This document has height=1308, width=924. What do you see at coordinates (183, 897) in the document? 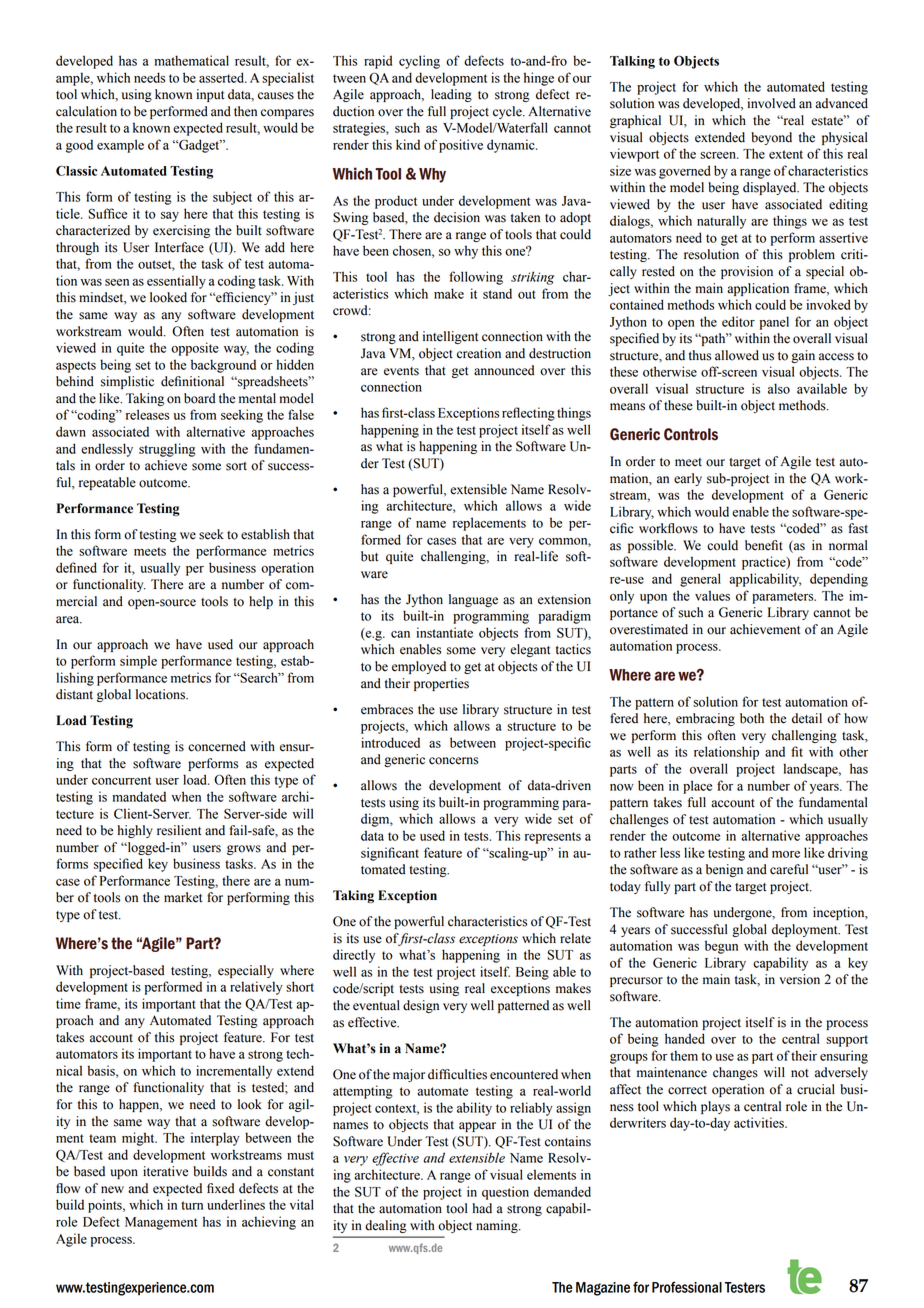
I see `market` at bounding box center [183, 897].
